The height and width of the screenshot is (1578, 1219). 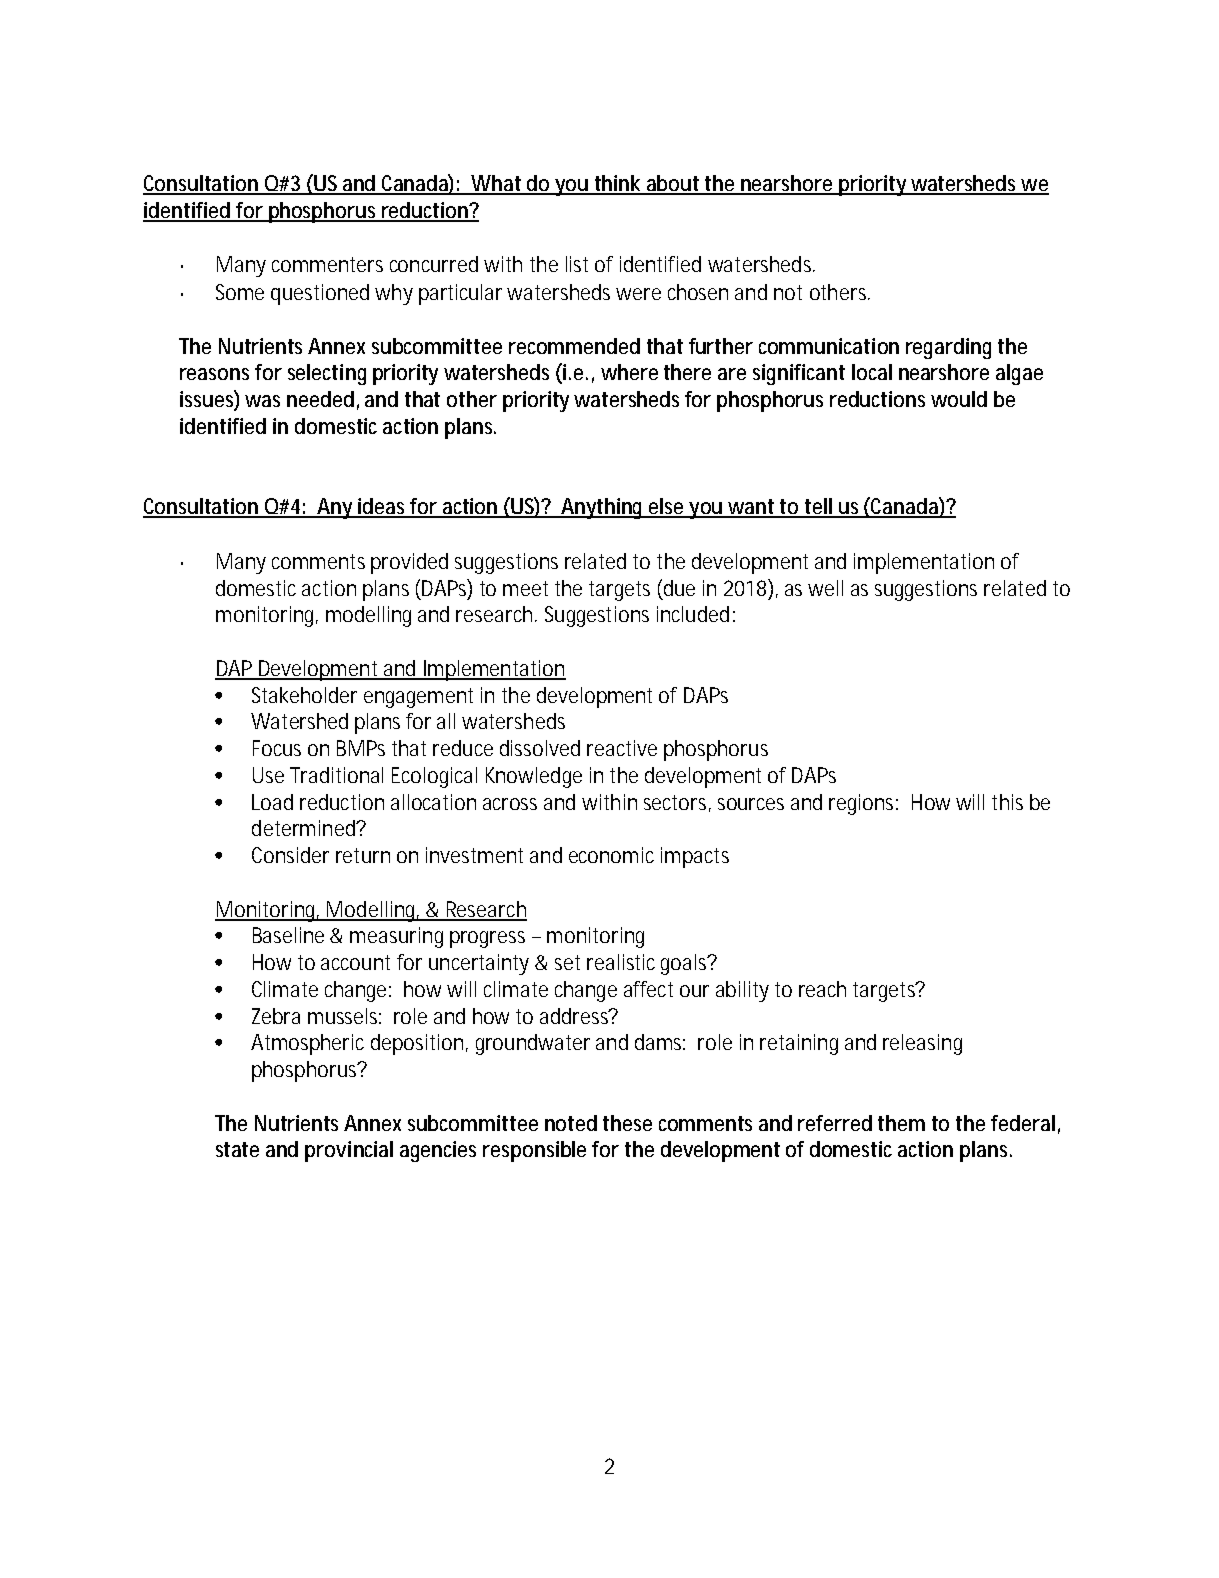 I want to click on Stakeholder, so click(x=304, y=695).
